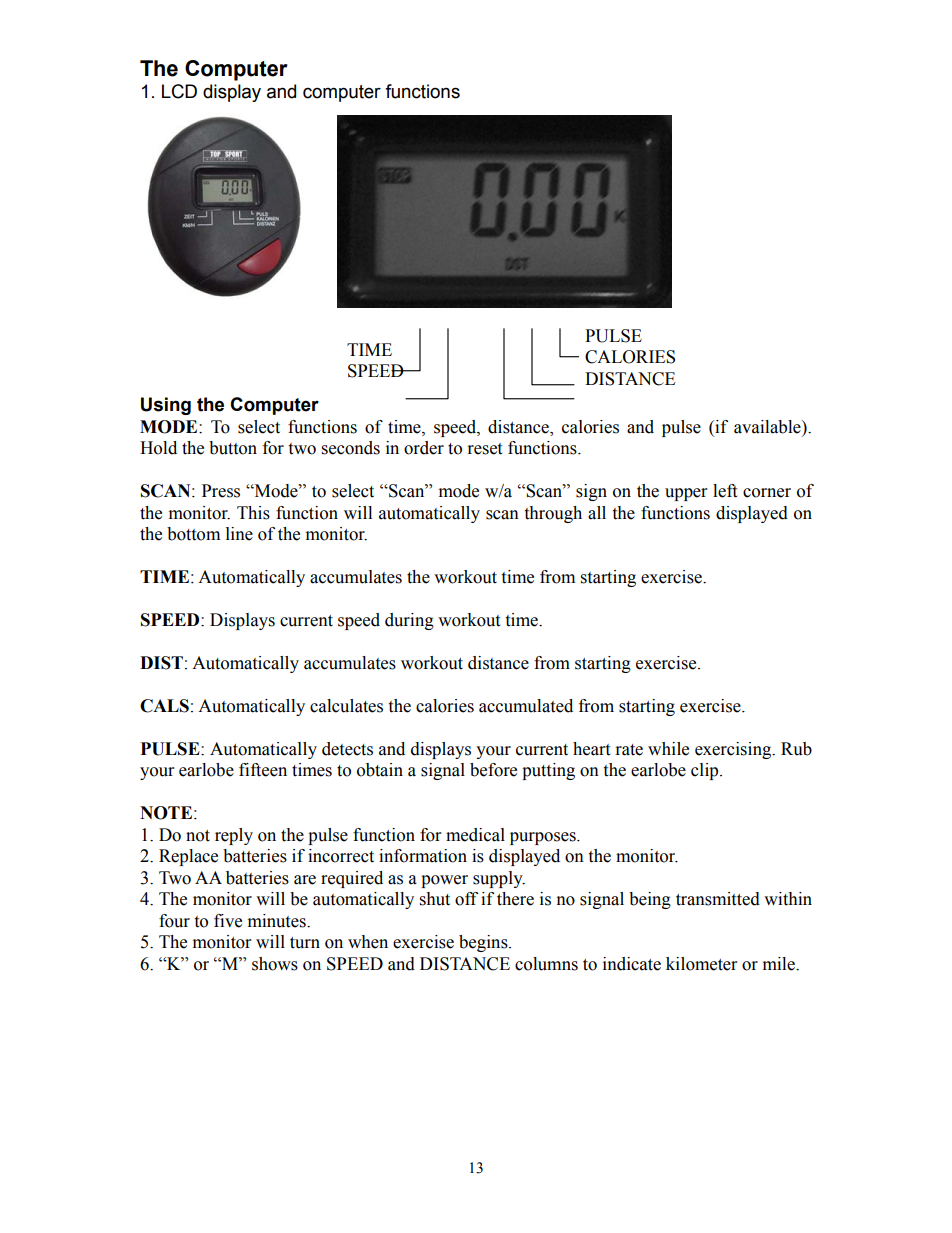 This screenshot has height=1233, width=952. I want to click on five, so click(228, 921).
